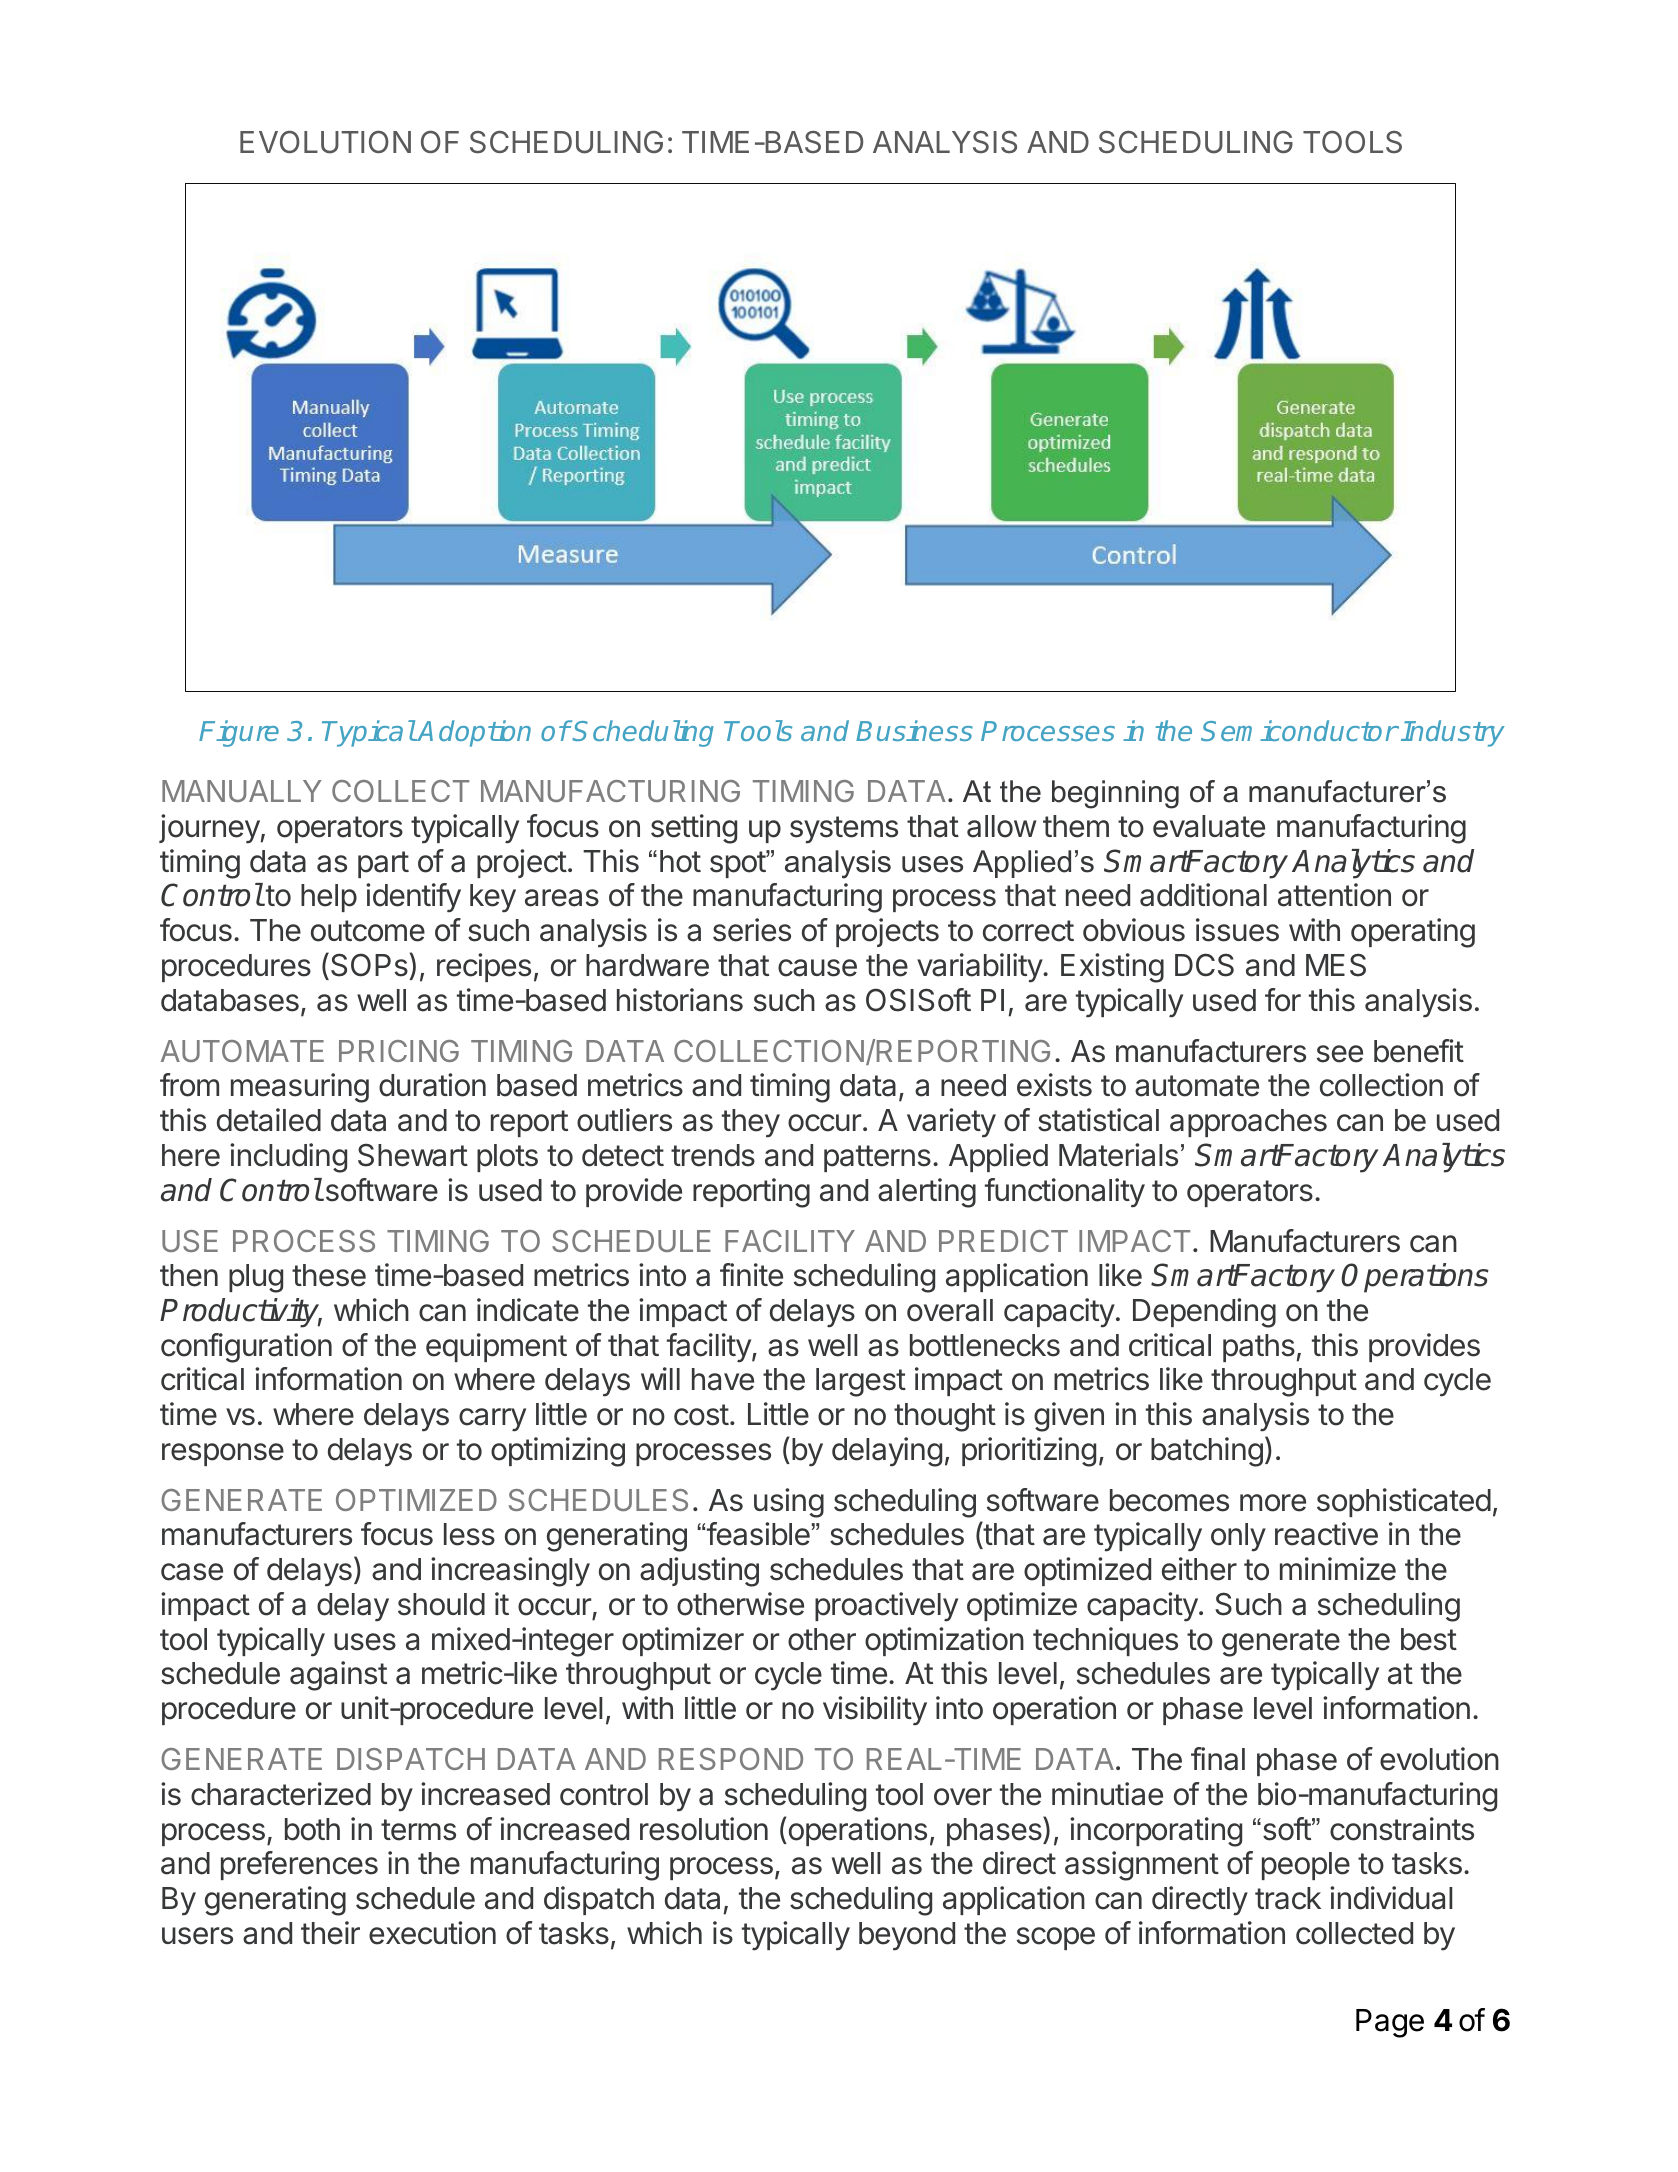 This screenshot has height=2172, width=1678. What do you see at coordinates (1429, 1639) in the screenshot?
I see `best` at bounding box center [1429, 1639].
